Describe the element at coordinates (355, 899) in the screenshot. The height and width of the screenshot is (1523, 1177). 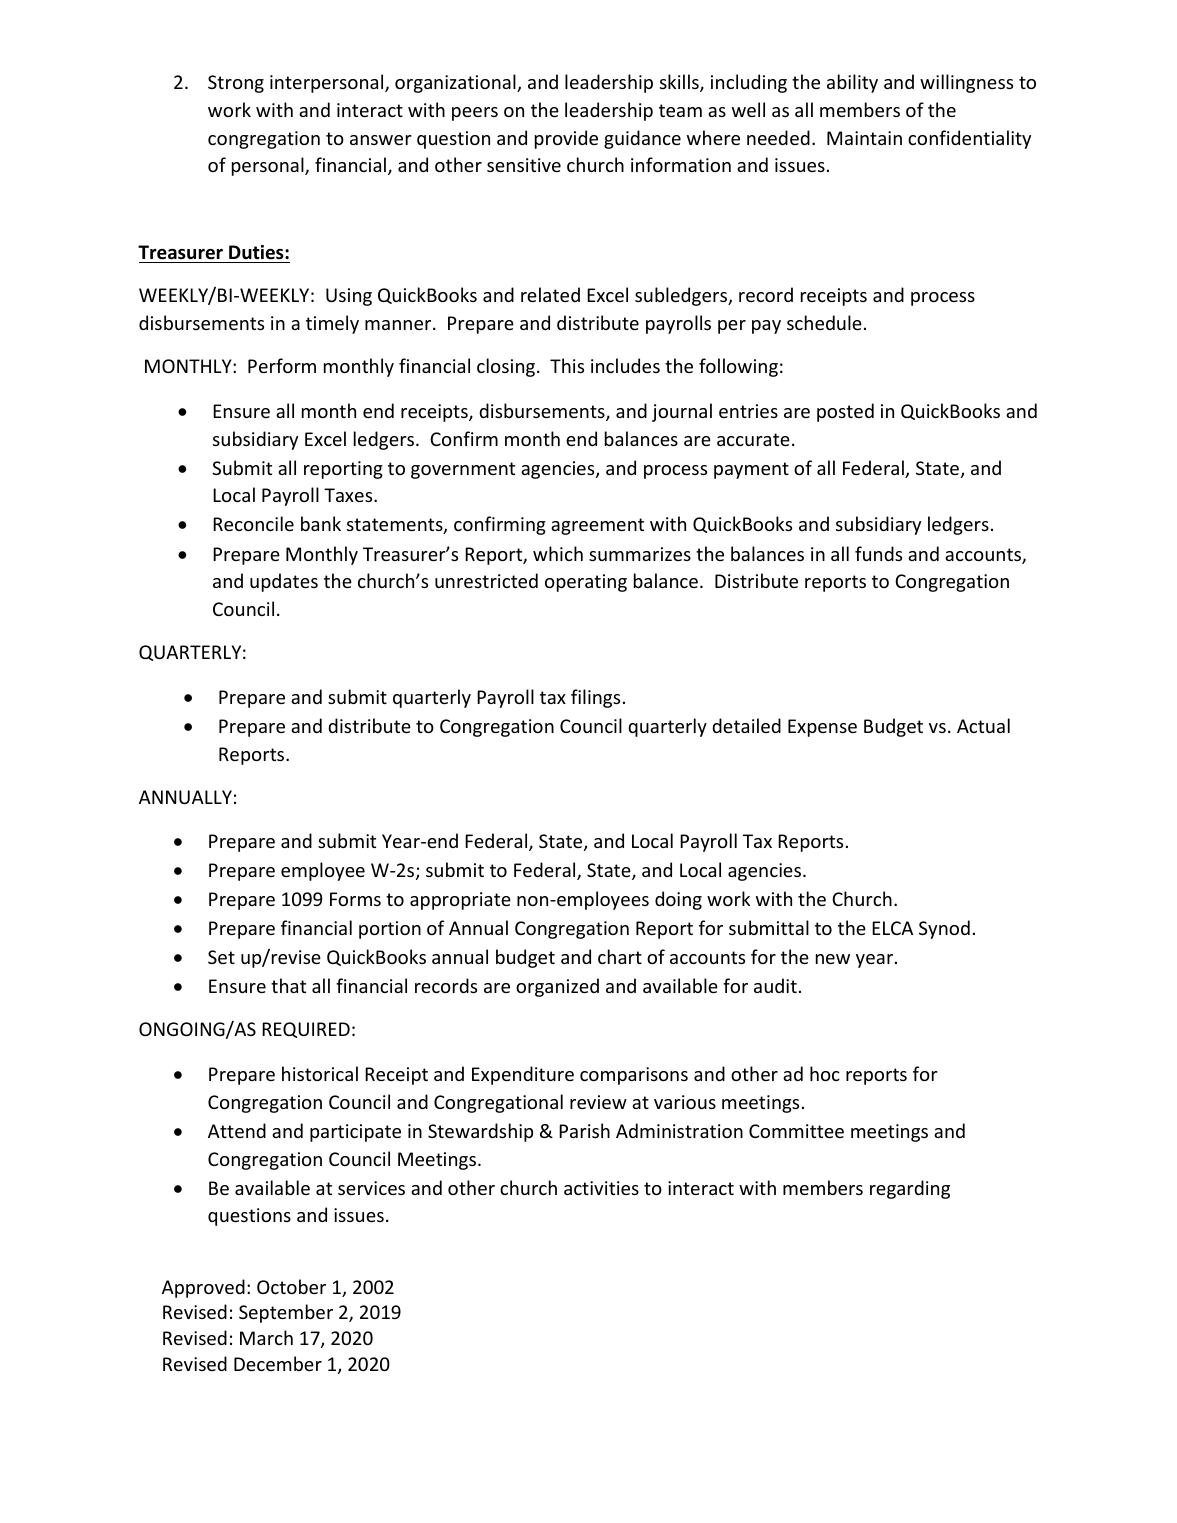
I see `Forms` at that location.
